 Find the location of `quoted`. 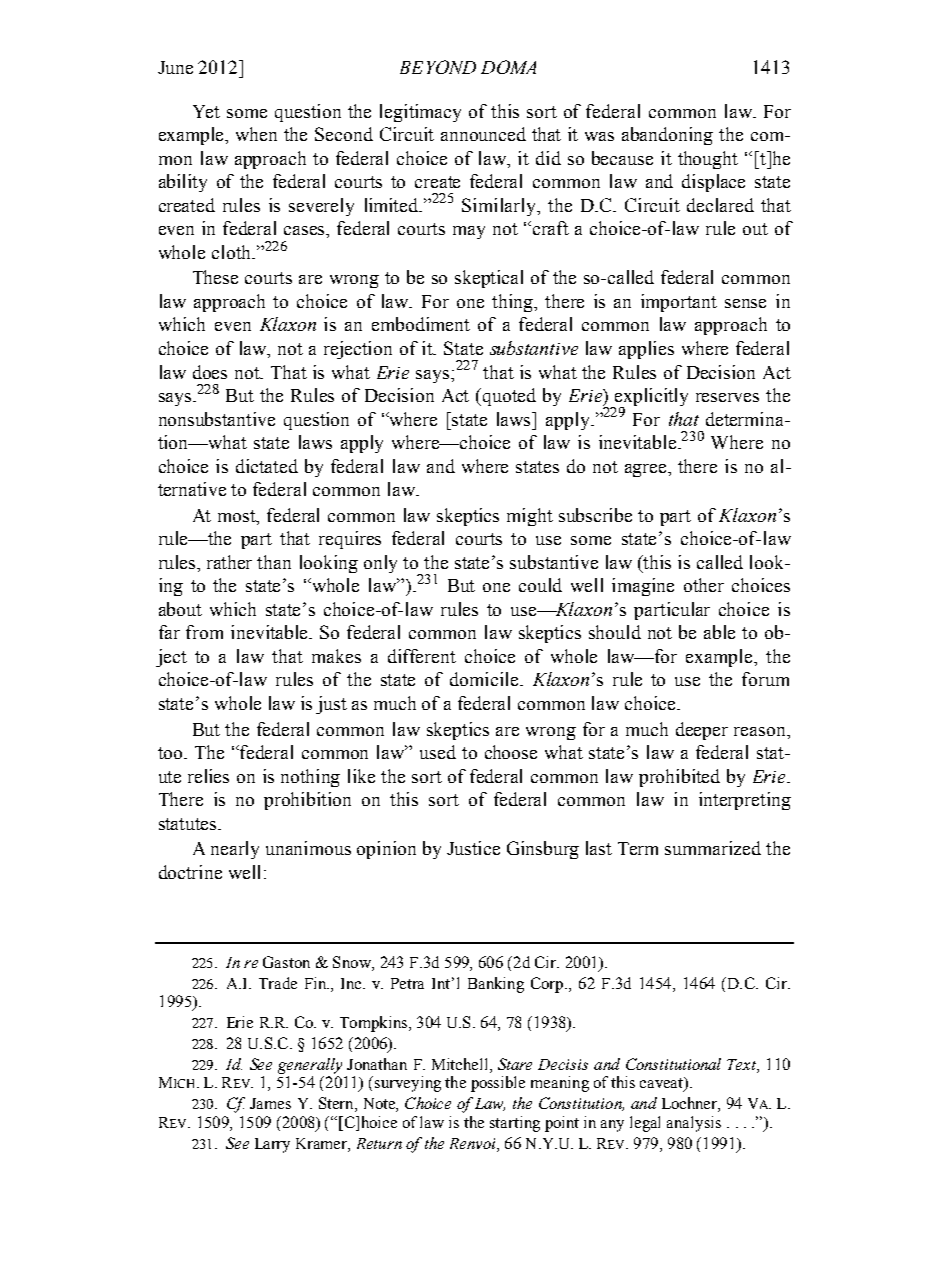

quoted is located at coordinates (509, 397).
